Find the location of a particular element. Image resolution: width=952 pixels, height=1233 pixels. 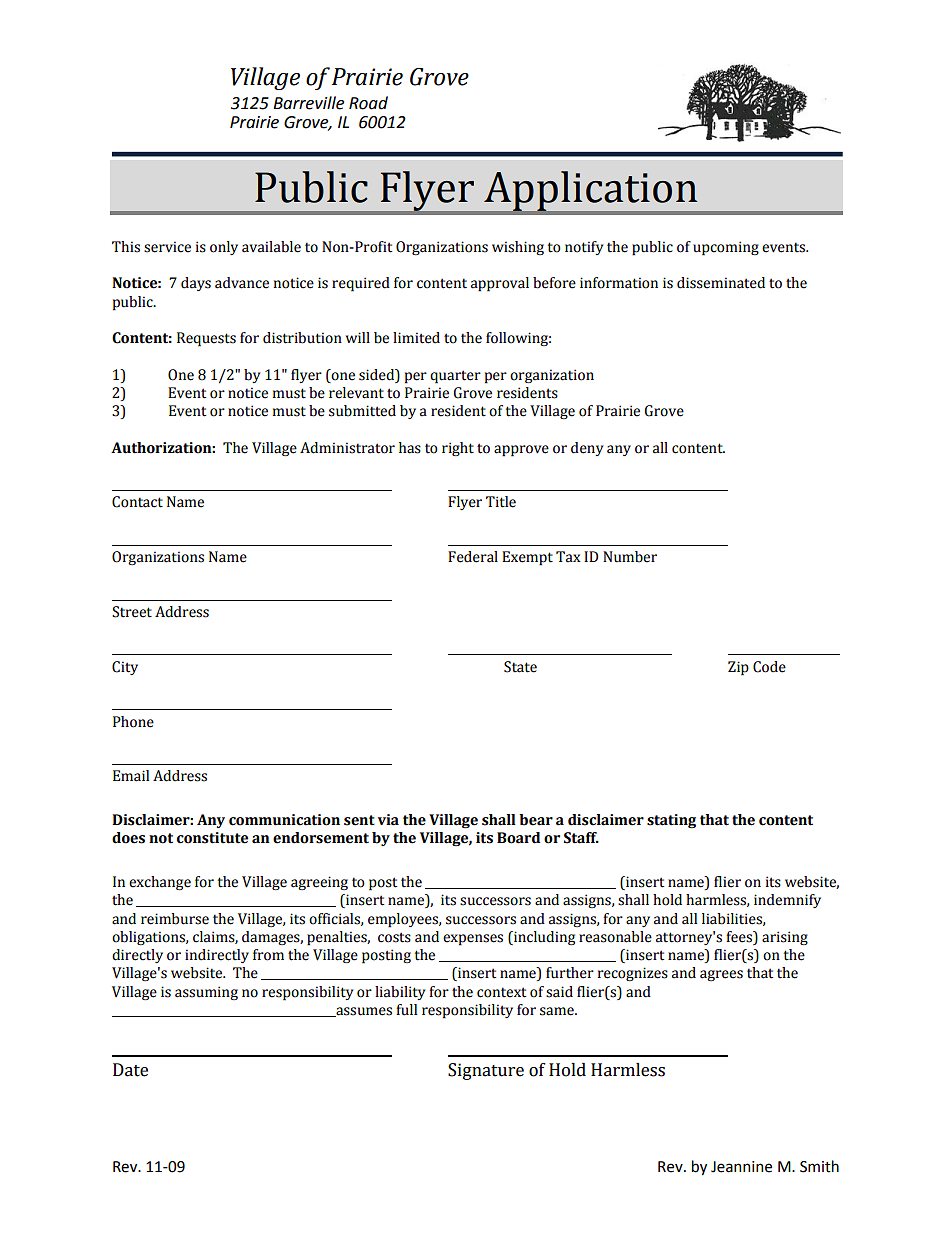

only is located at coordinates (224, 248).
